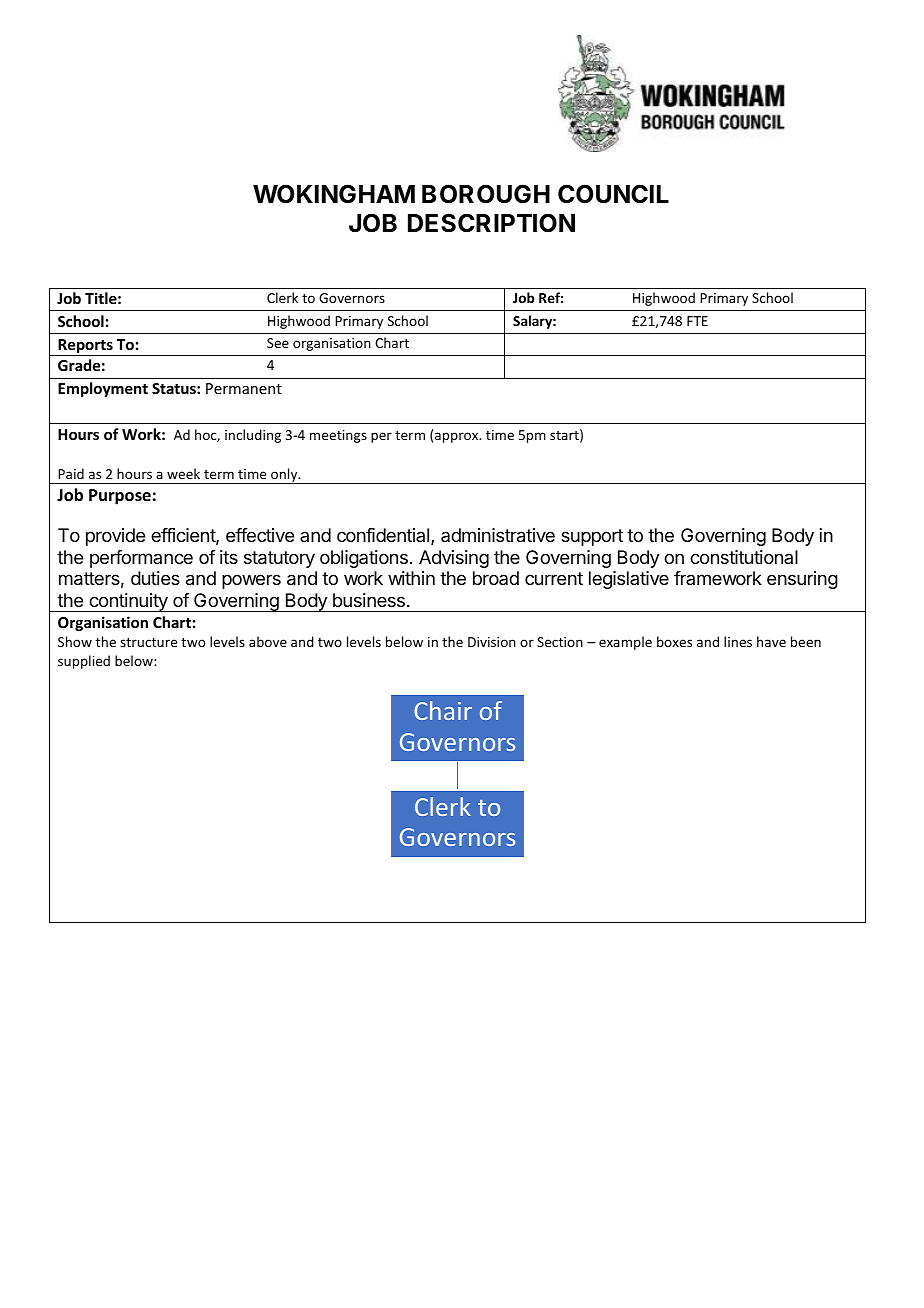 The width and height of the screenshot is (924, 1308). I want to click on support, so click(592, 537).
